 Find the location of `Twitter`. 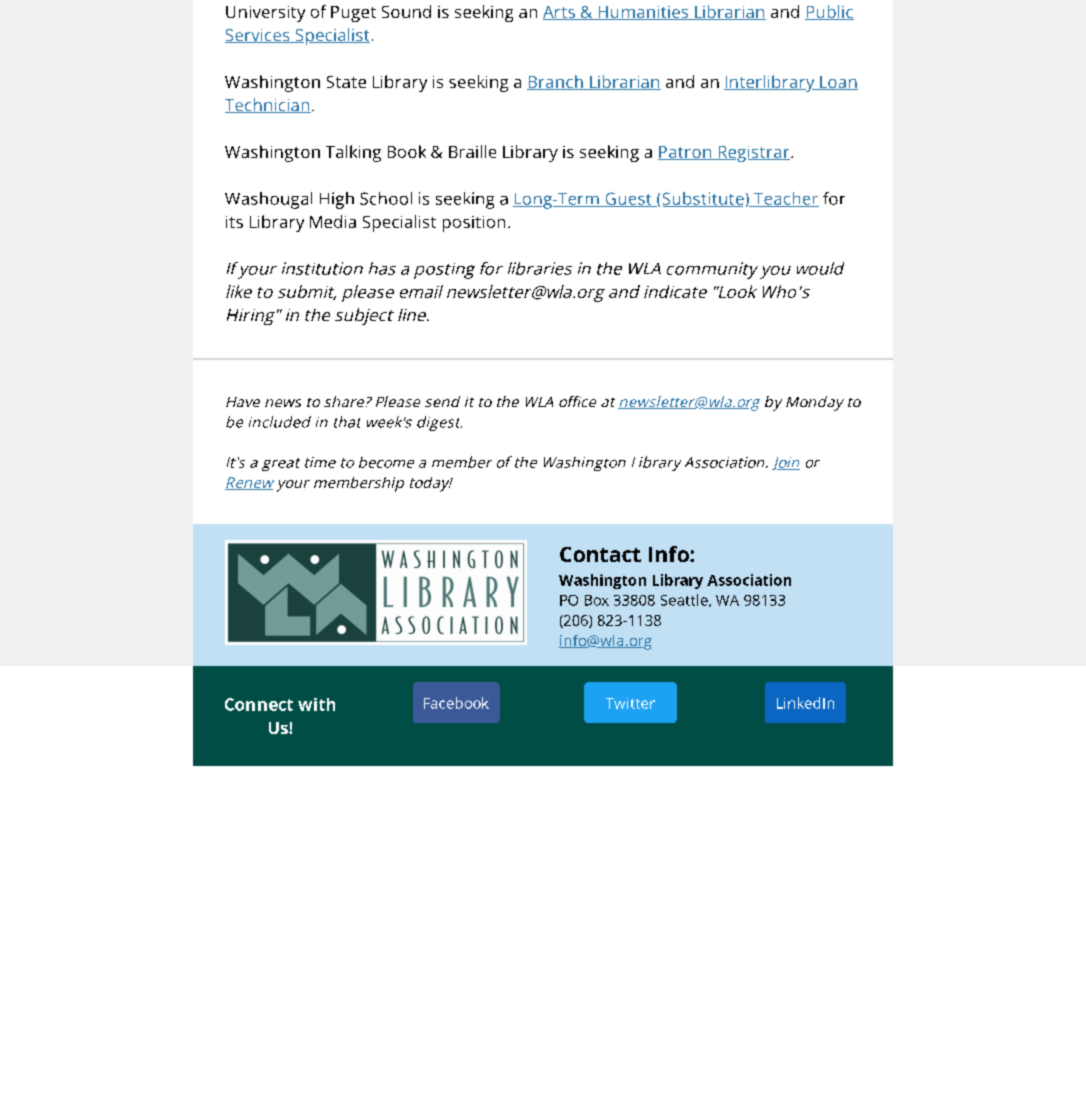

Twitter is located at coordinates (630, 703).
